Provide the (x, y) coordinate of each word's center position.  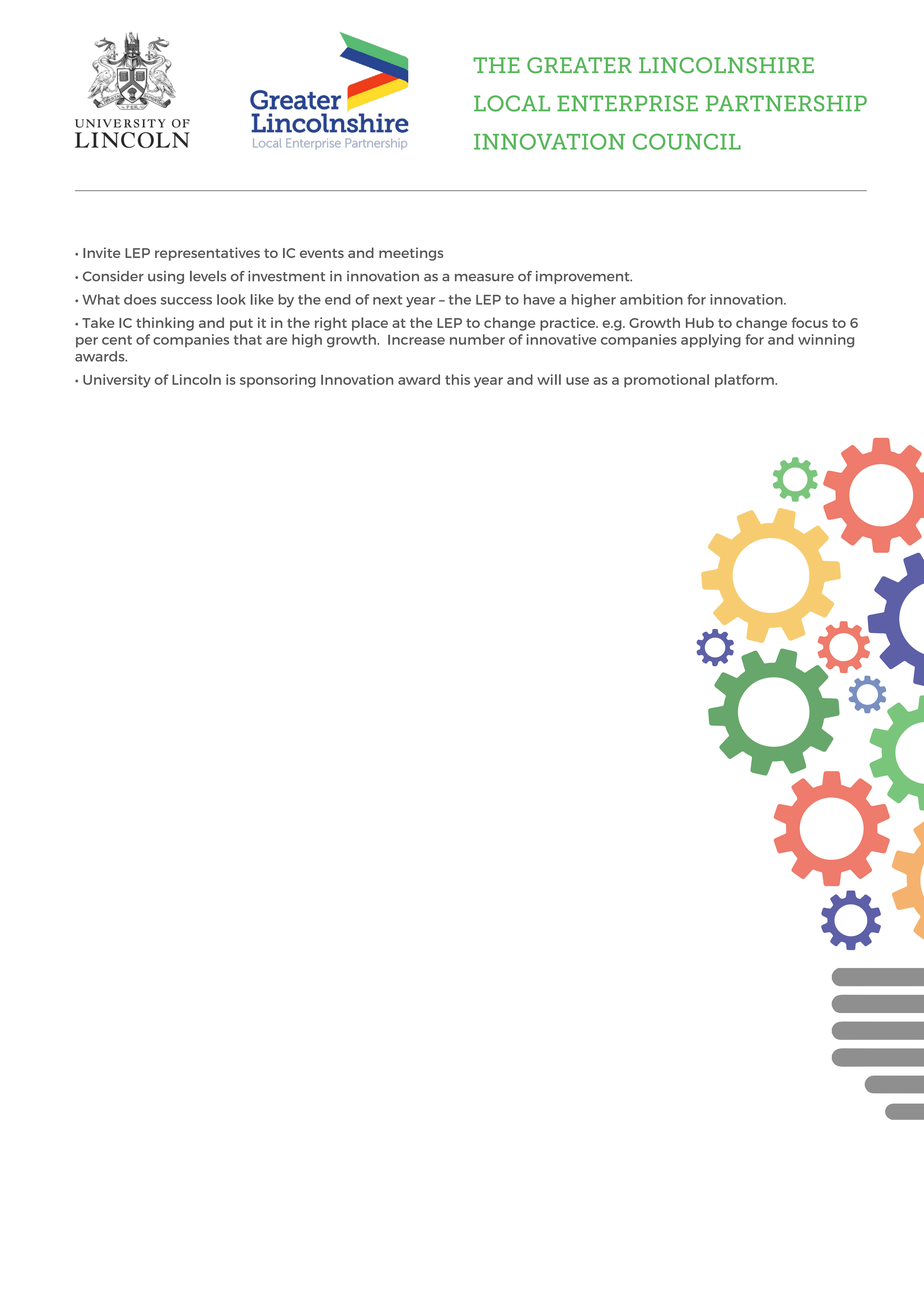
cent (117, 340)
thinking (165, 324)
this (457, 379)
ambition (651, 299)
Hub (700, 322)
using (166, 277)
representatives (207, 254)
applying (711, 341)
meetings (411, 254)
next (387, 300)
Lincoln (196, 379)
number (477, 339)
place (370, 324)
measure (484, 278)
